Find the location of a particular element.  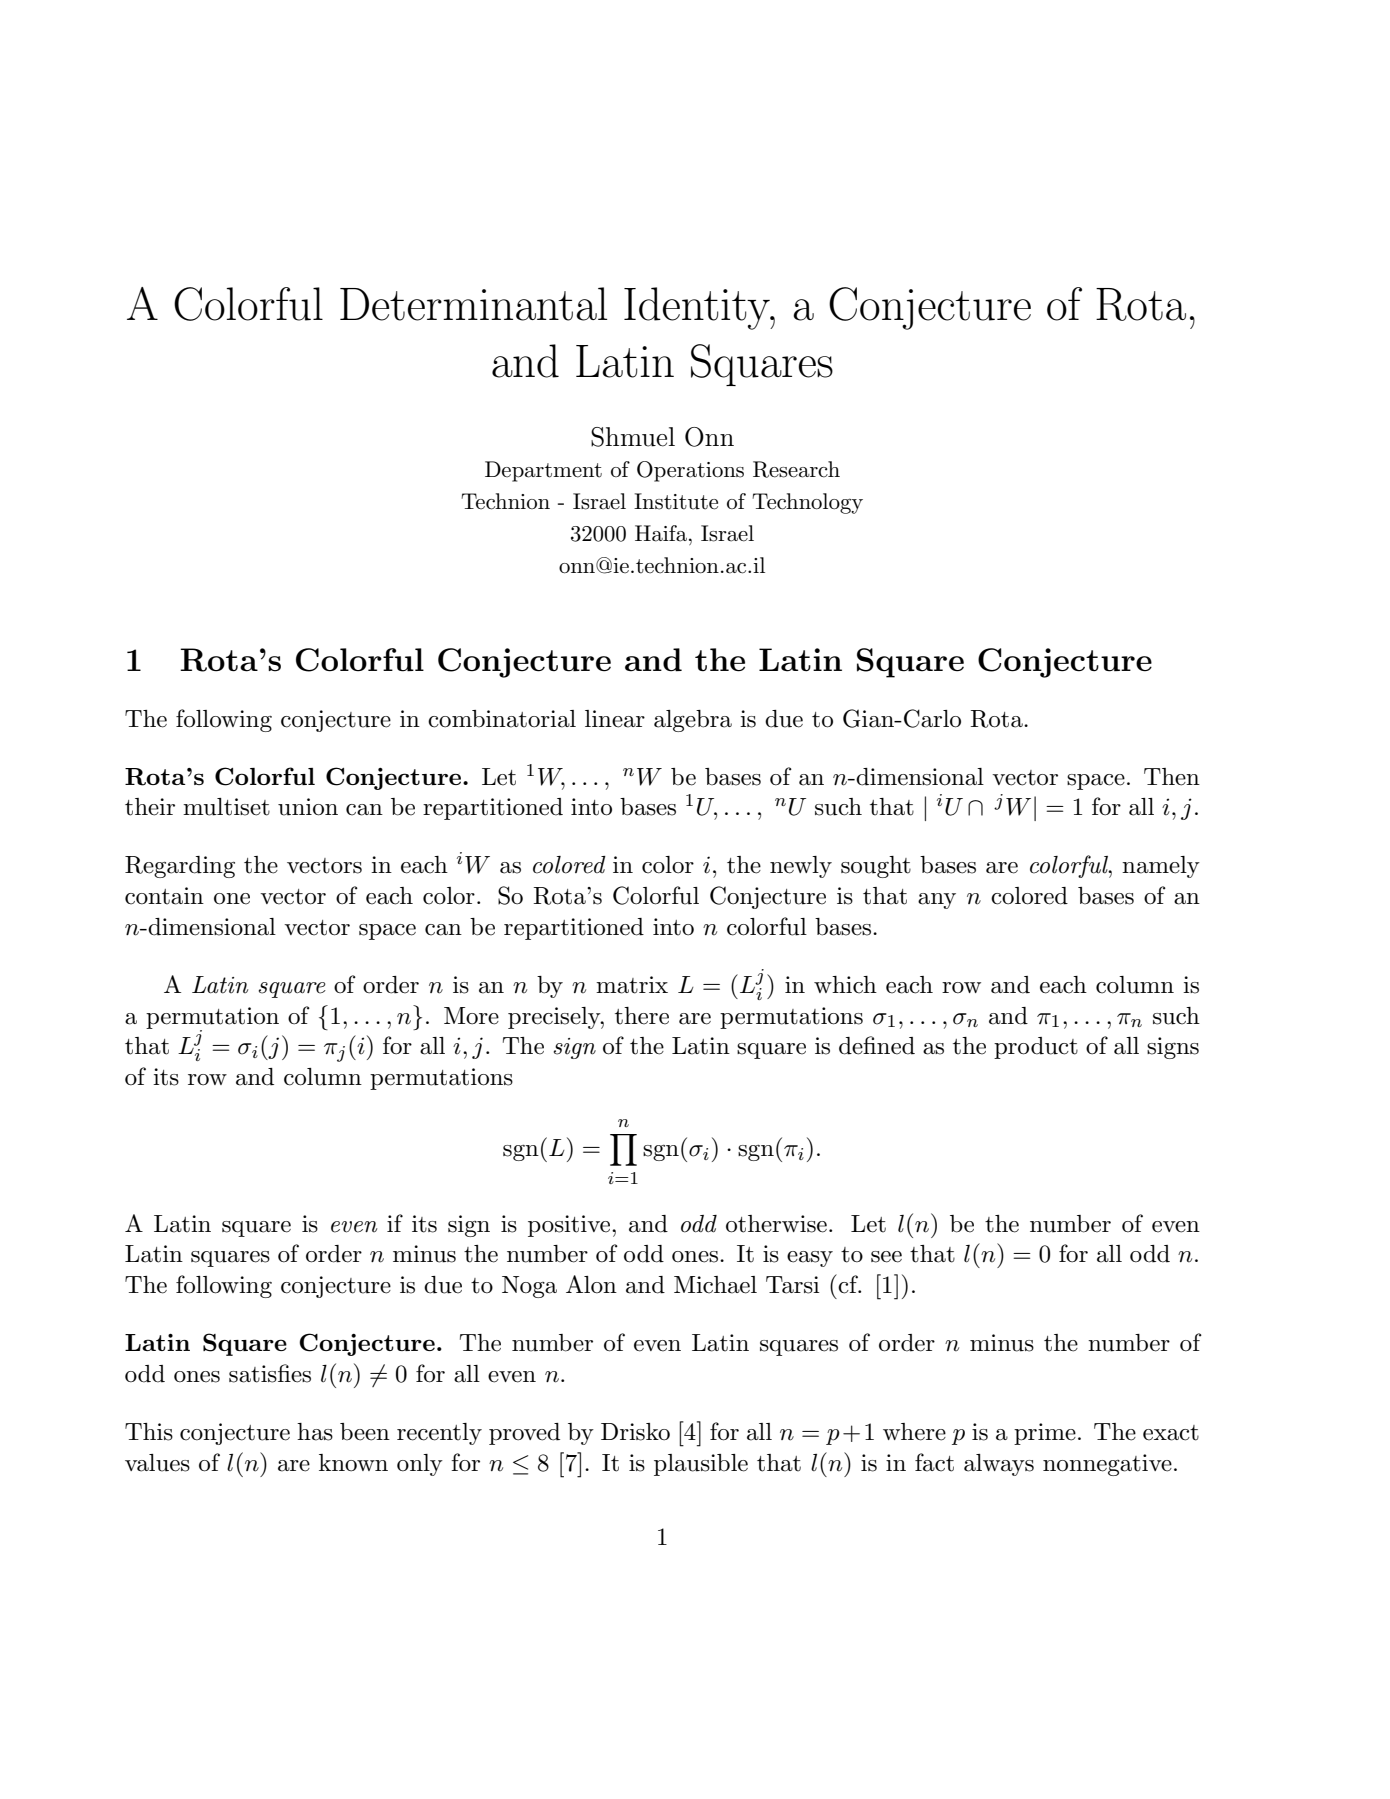

has is located at coordinates (315, 1432).
